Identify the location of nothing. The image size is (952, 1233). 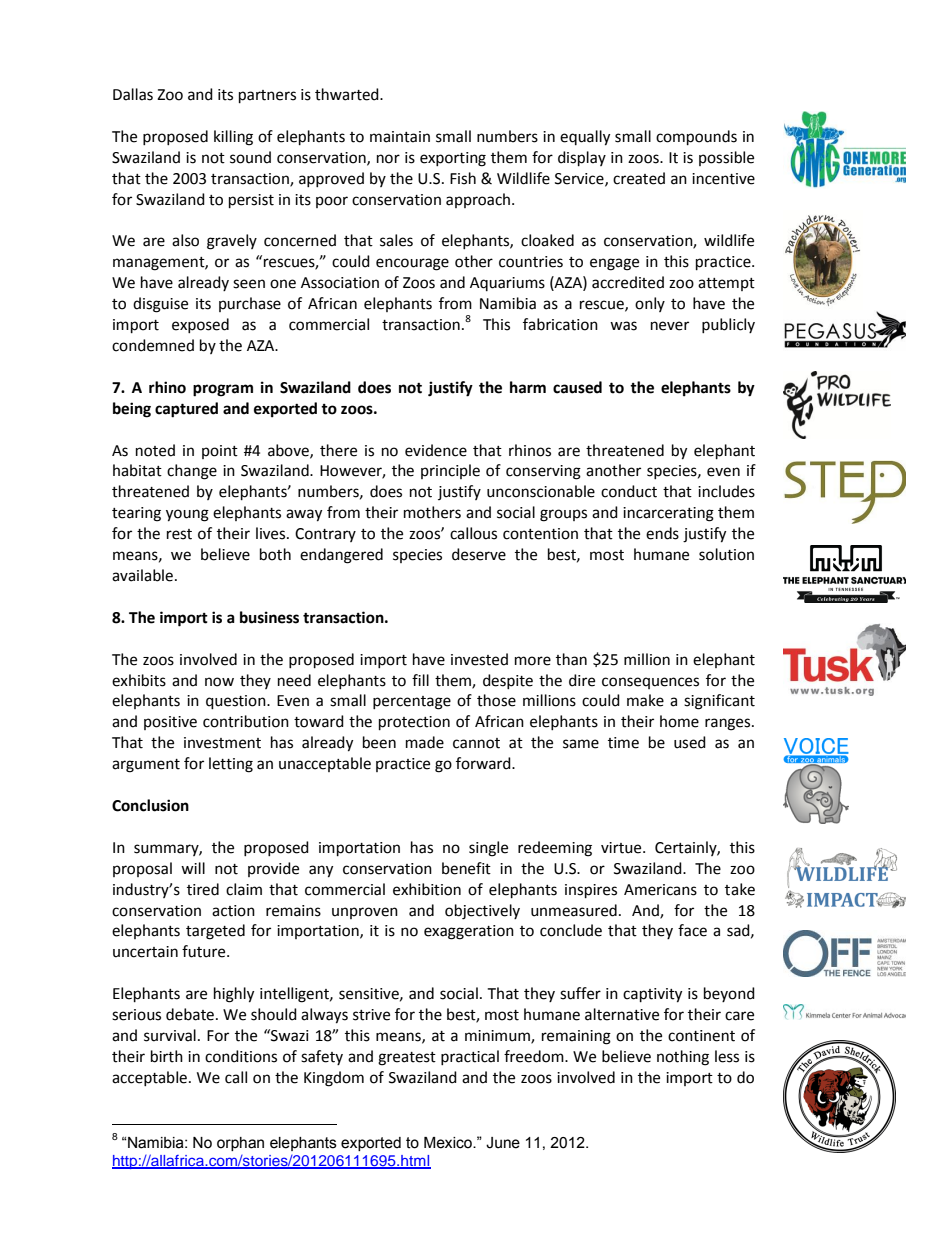
(683, 1058).
